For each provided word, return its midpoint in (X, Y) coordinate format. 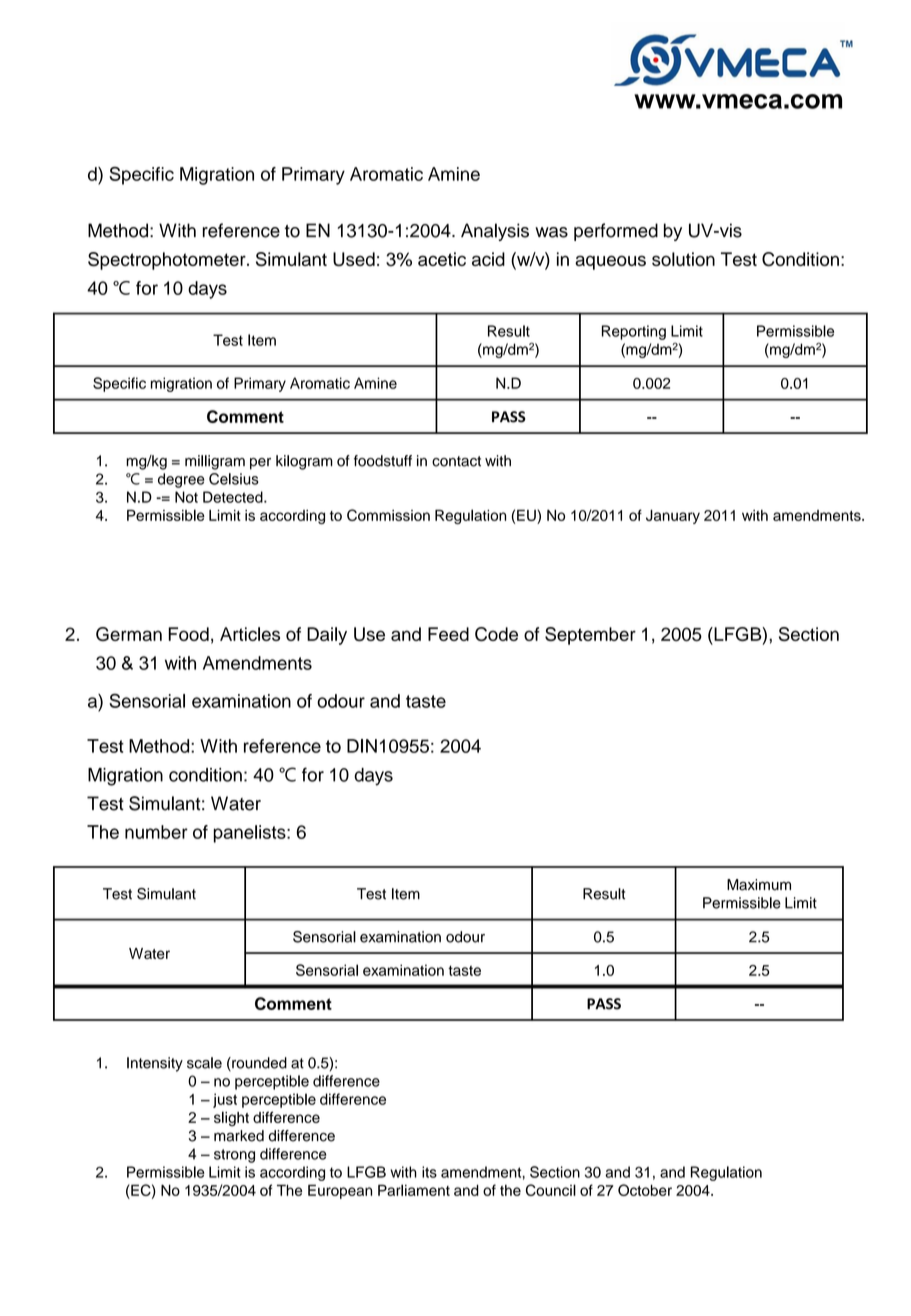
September (590, 636)
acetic (442, 259)
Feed (448, 634)
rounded (258, 1064)
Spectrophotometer (168, 261)
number (156, 832)
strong (234, 1156)
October (645, 1190)
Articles (250, 634)
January (673, 517)
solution (683, 259)
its (429, 1172)
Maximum (759, 885)
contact (456, 461)
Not (186, 497)
